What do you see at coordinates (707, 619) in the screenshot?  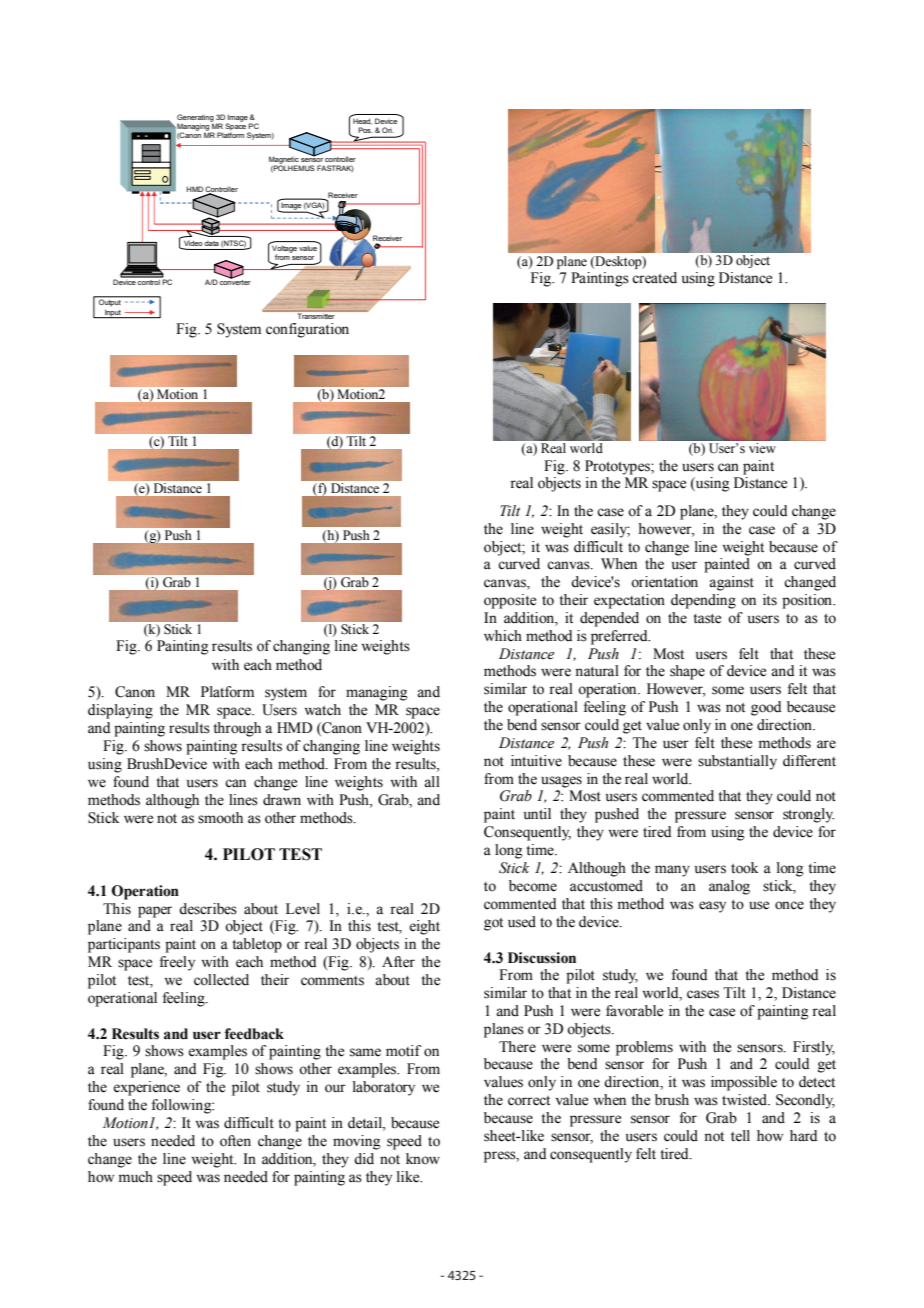 I see `taste` at bounding box center [707, 619].
